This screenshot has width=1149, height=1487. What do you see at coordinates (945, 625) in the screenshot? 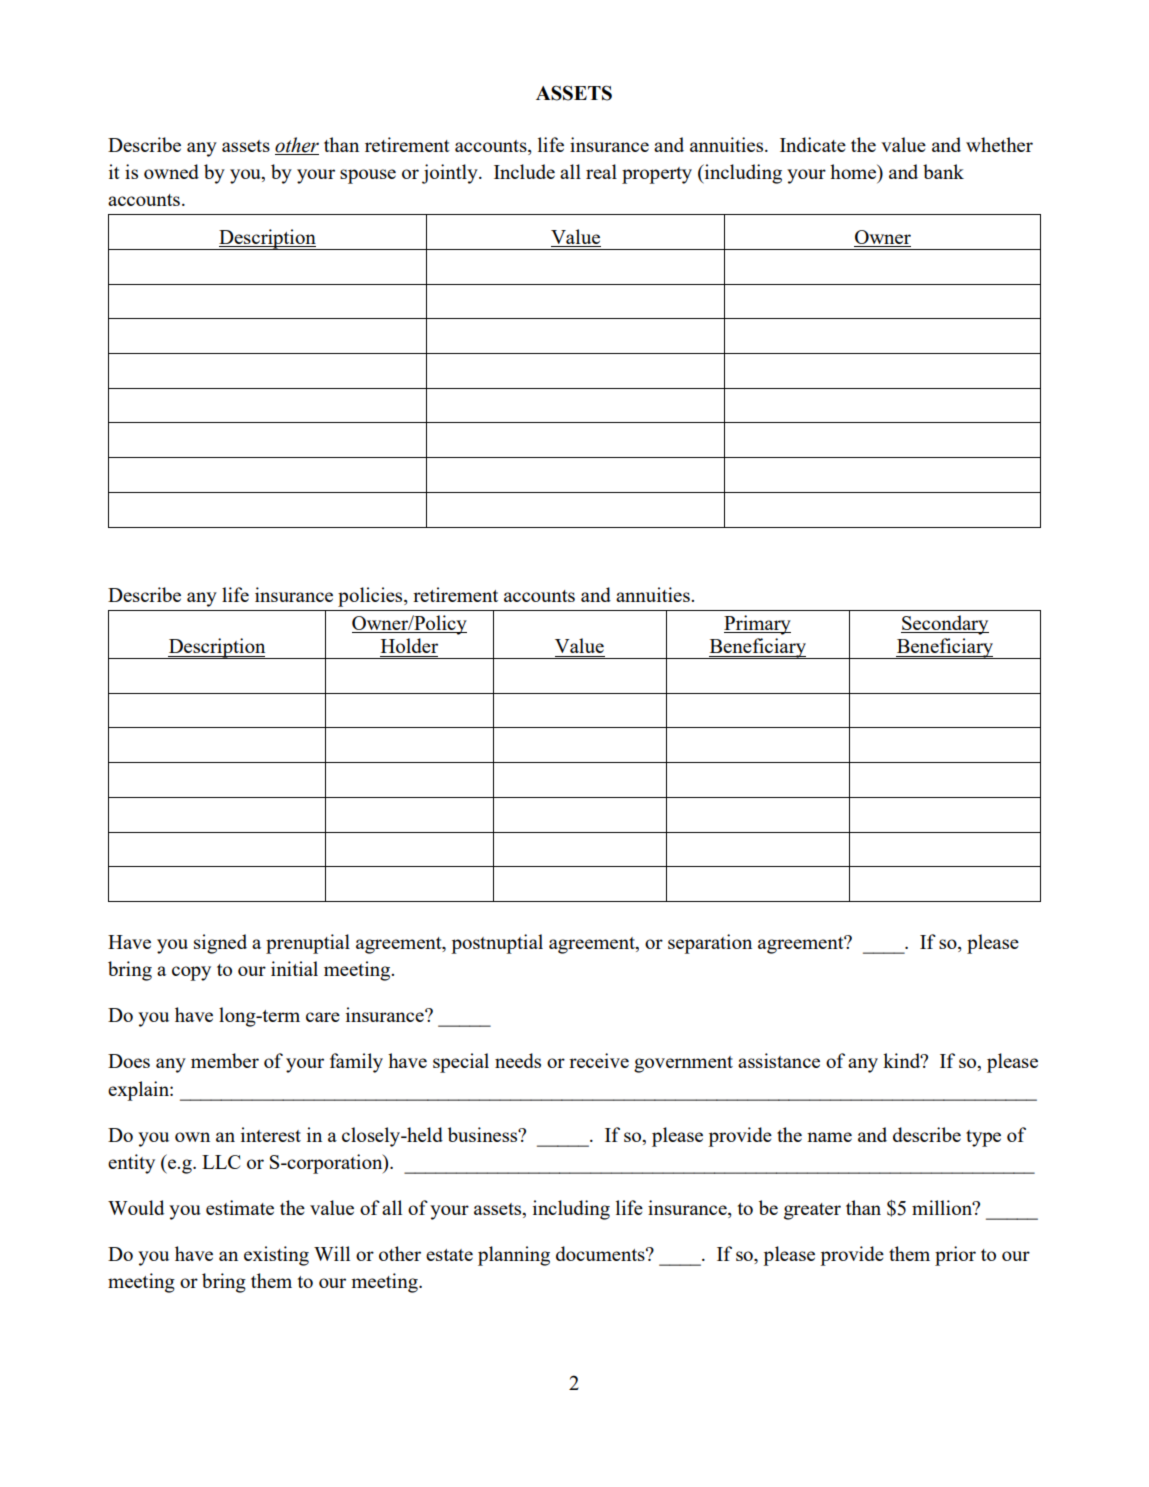
I see `Secondary` at bounding box center [945, 625].
